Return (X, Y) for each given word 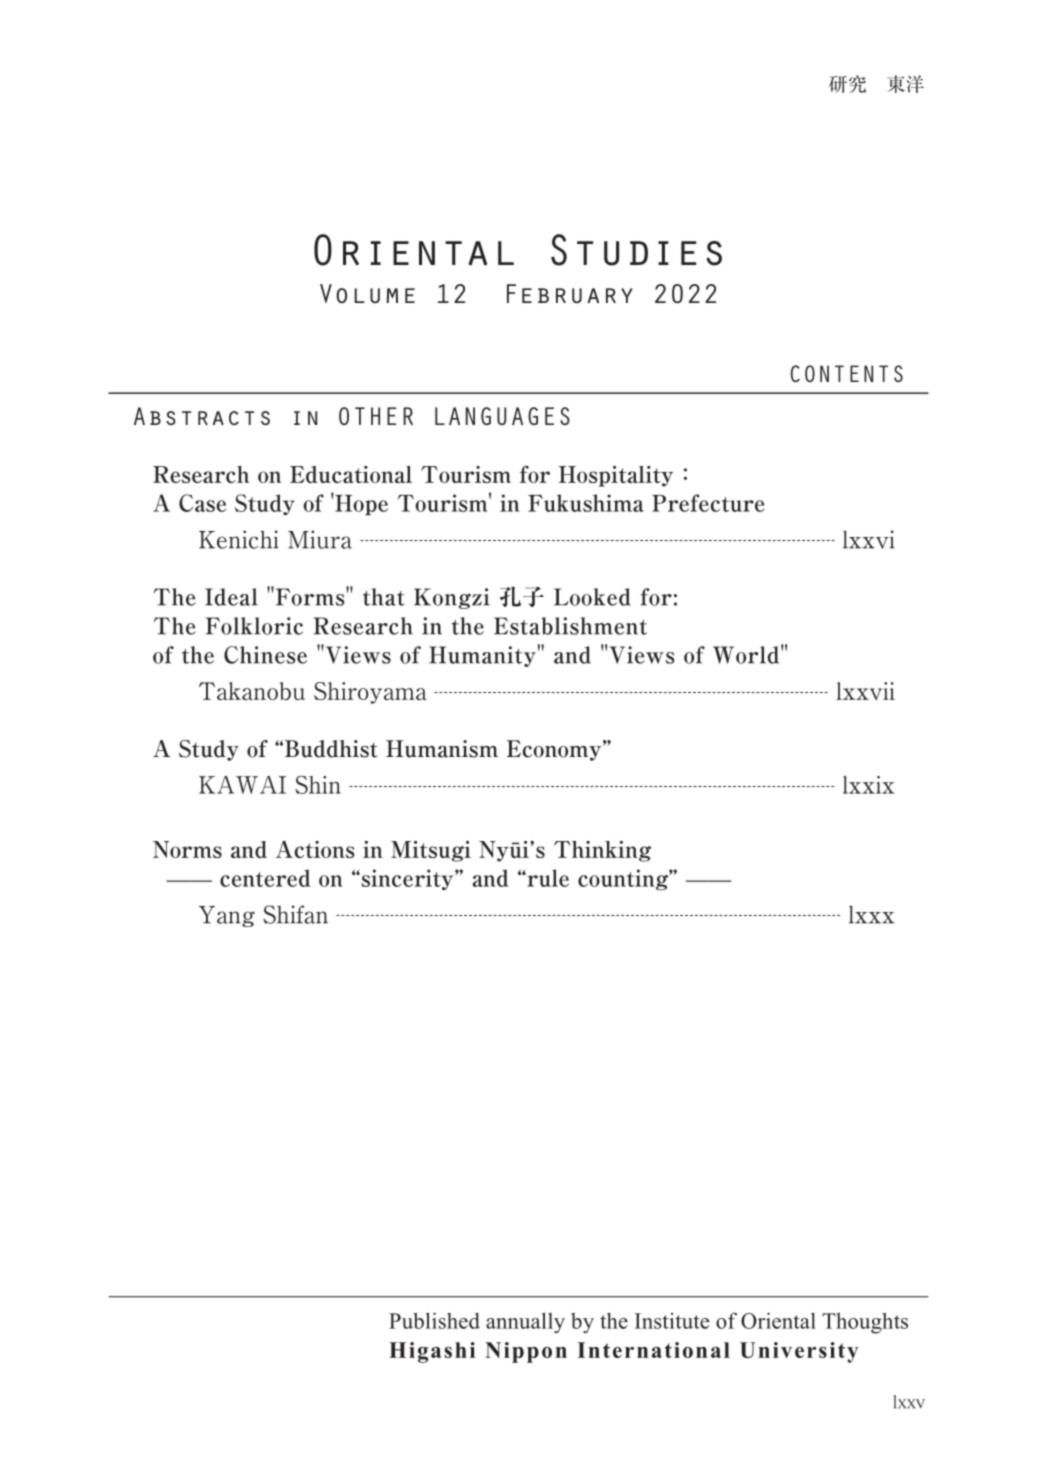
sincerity (407, 879)
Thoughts (865, 1323)
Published (434, 1320)
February (570, 293)
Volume (367, 293)
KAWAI (242, 785)
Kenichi (239, 539)
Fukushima (586, 503)
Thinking (602, 851)
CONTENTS (847, 373)
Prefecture (708, 503)
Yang (227, 916)
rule (547, 878)
